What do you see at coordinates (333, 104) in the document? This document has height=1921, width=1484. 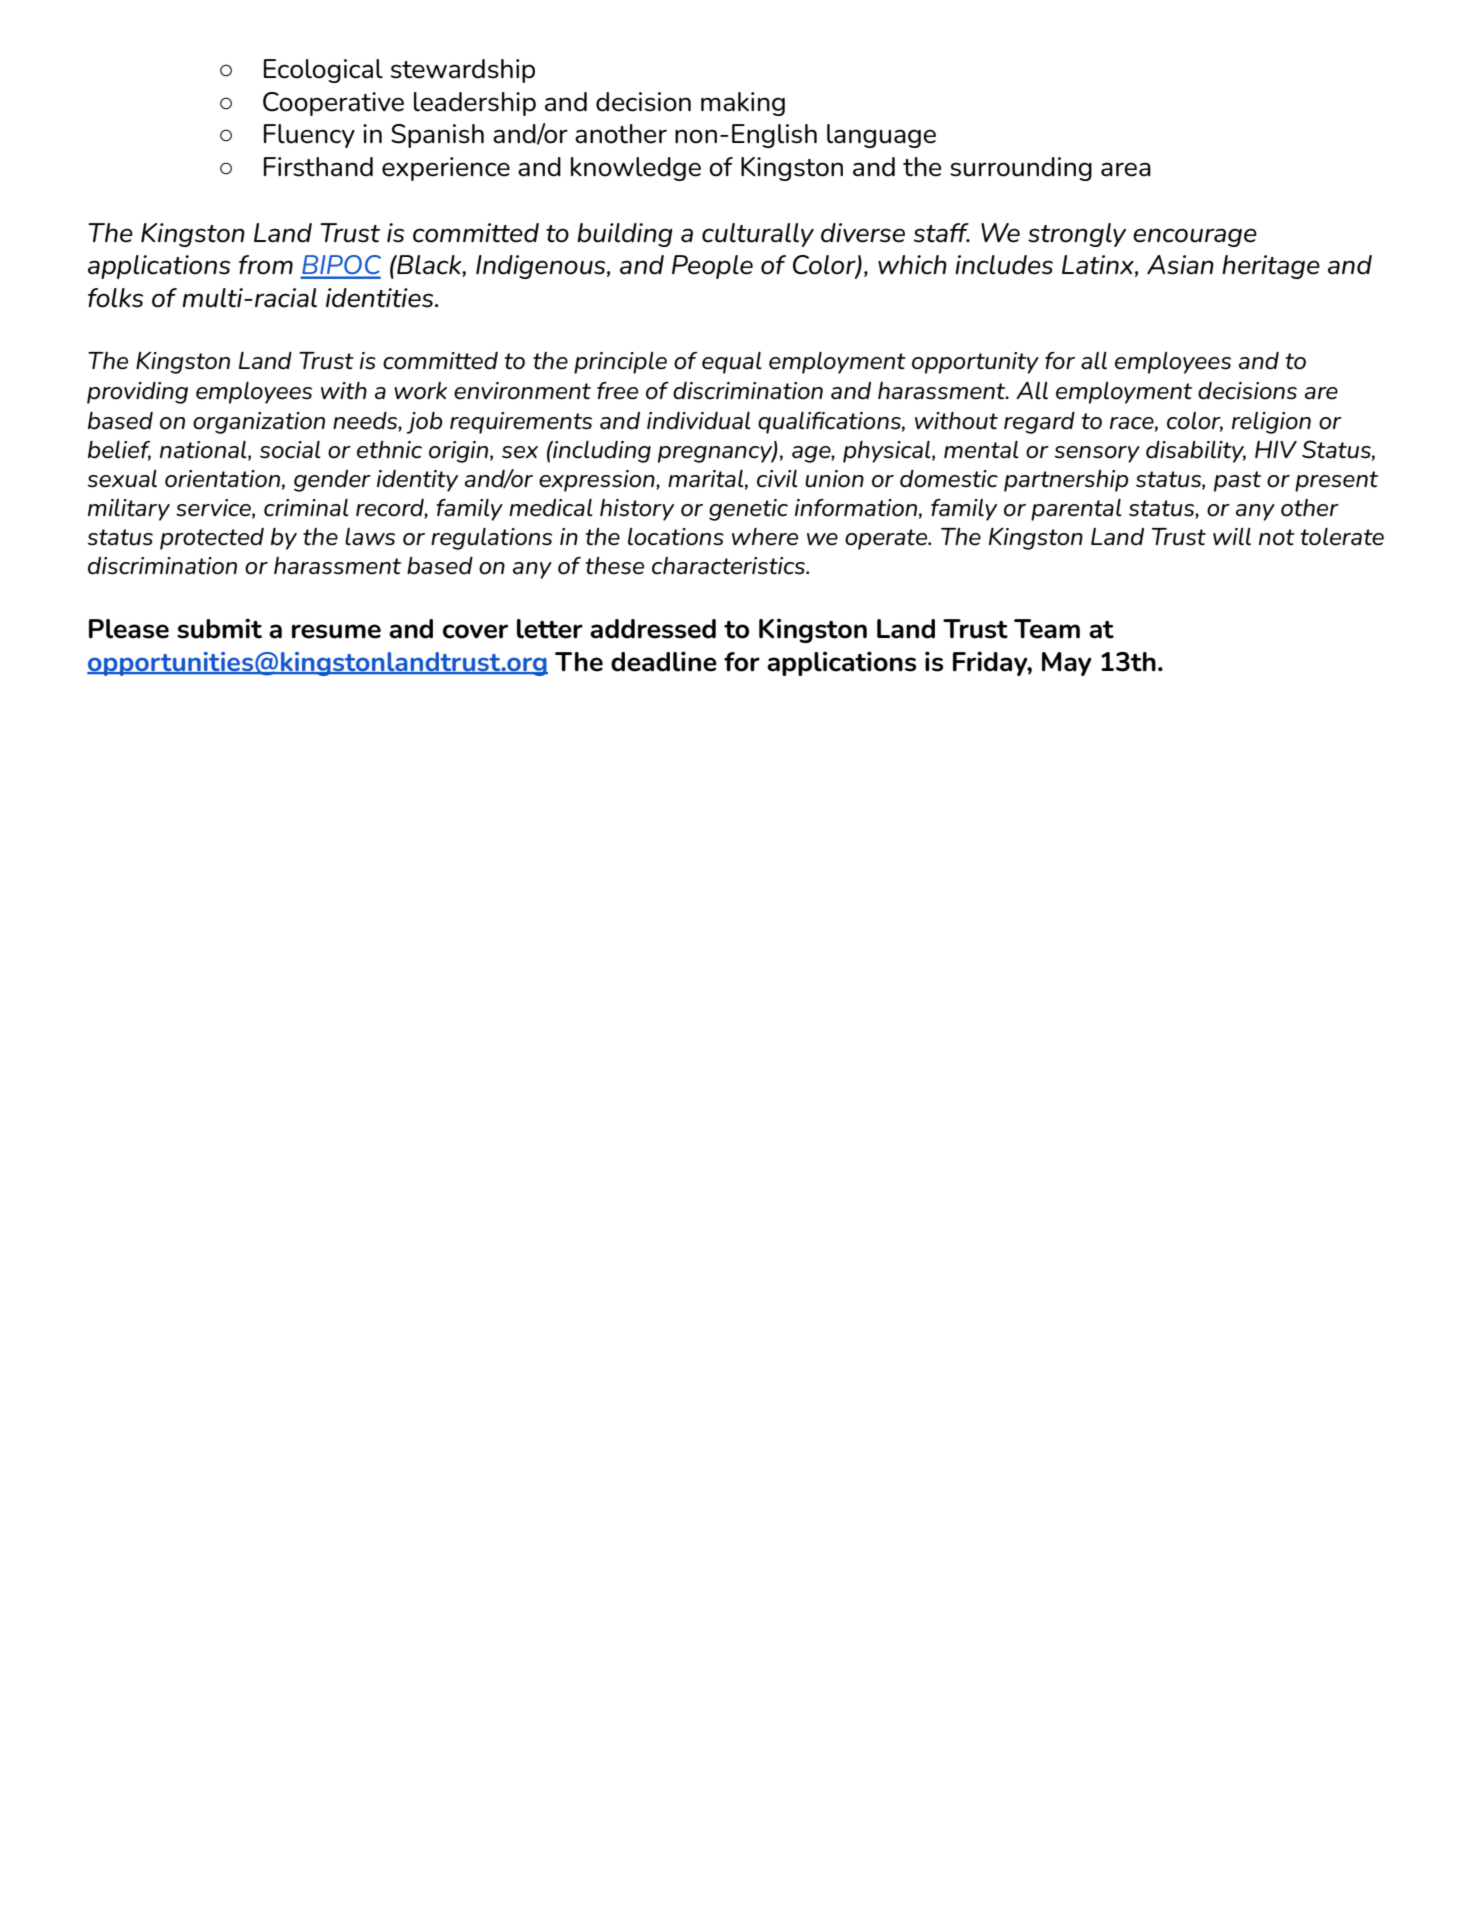 I see `Cooperative` at bounding box center [333, 104].
